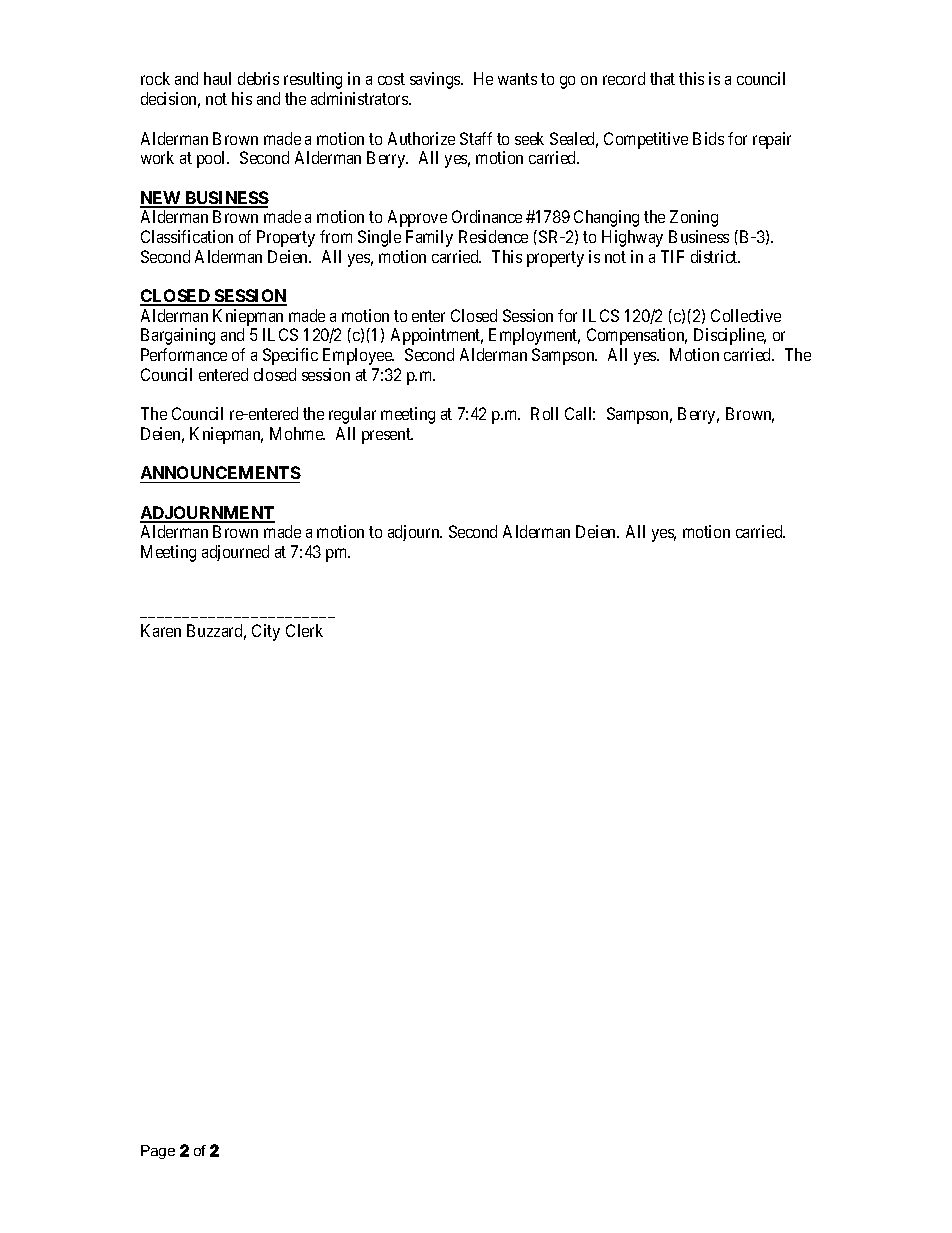 The image size is (952, 1233). Describe the element at coordinates (217, 78) in the page. I see `haul` at that location.
